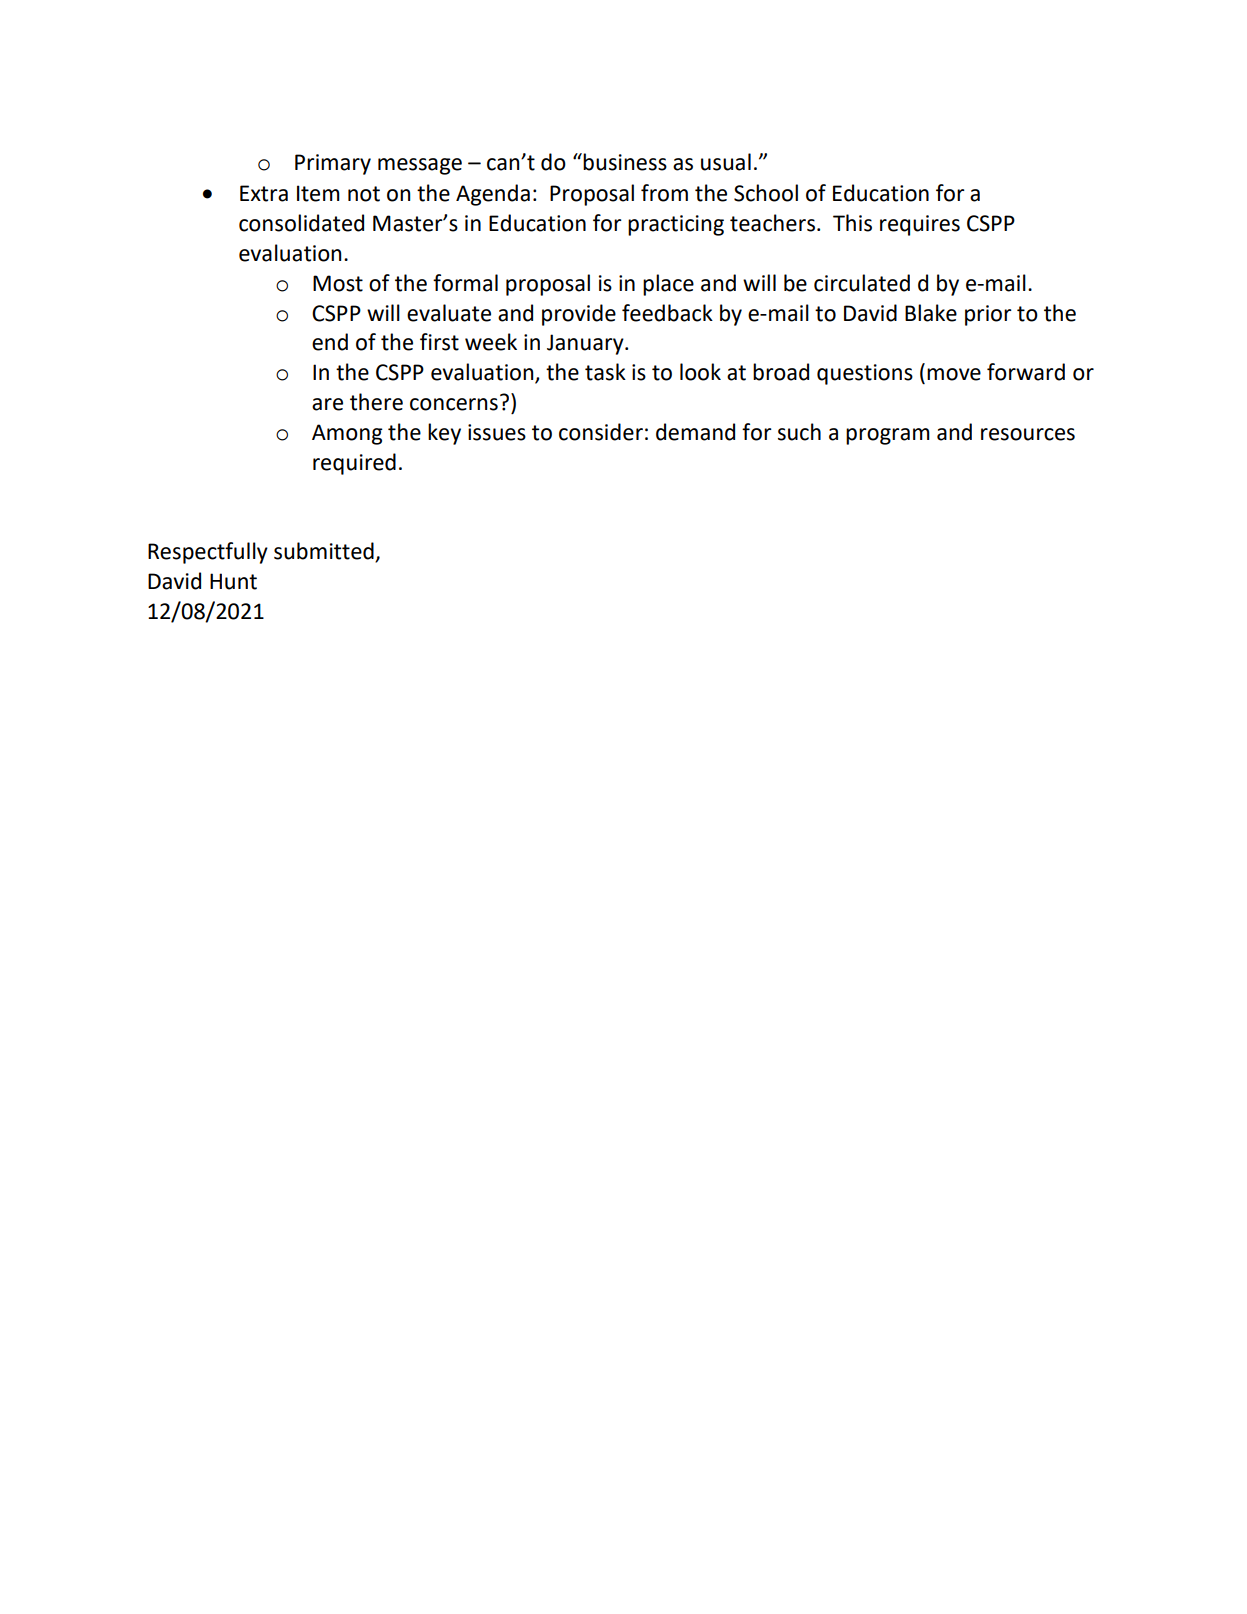 The width and height of the screenshot is (1247, 1614). I want to click on are, so click(327, 404).
